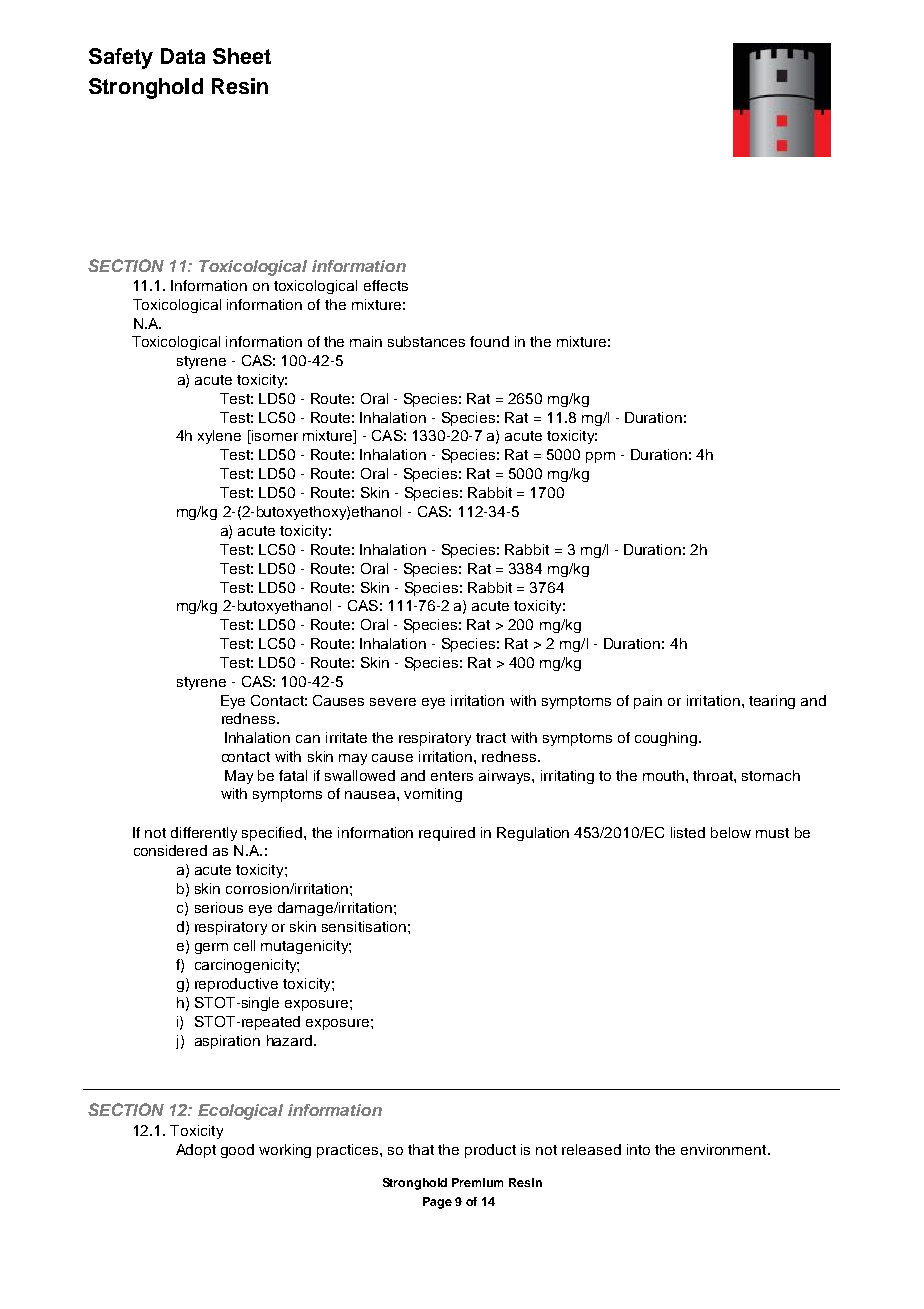 This screenshot has height=1309, width=924. Describe the element at coordinates (489, 341) in the screenshot. I see `found` at that location.
